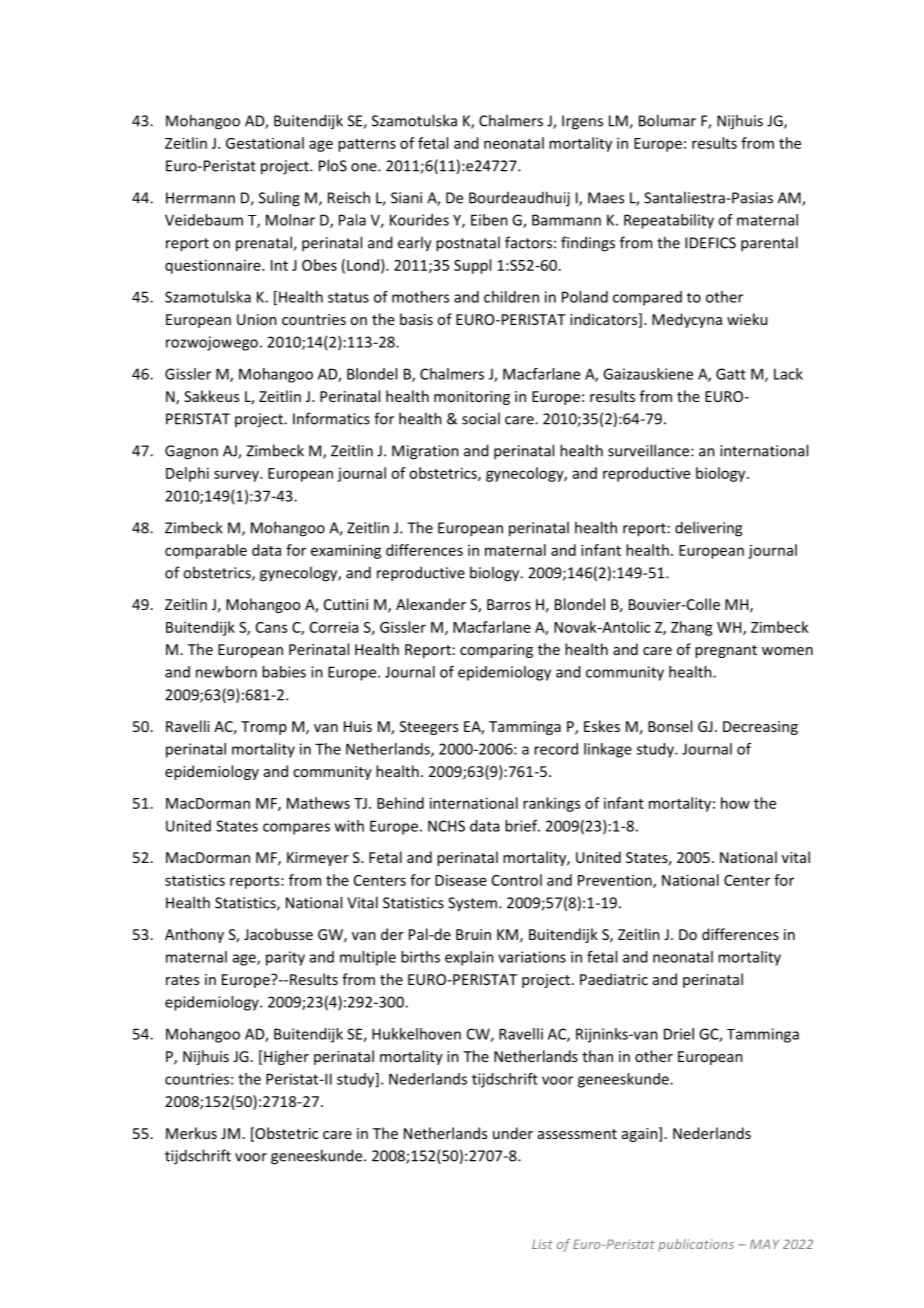 The image size is (924, 1308). What do you see at coordinates (226, 672) in the screenshot?
I see `newborn` at bounding box center [226, 672].
